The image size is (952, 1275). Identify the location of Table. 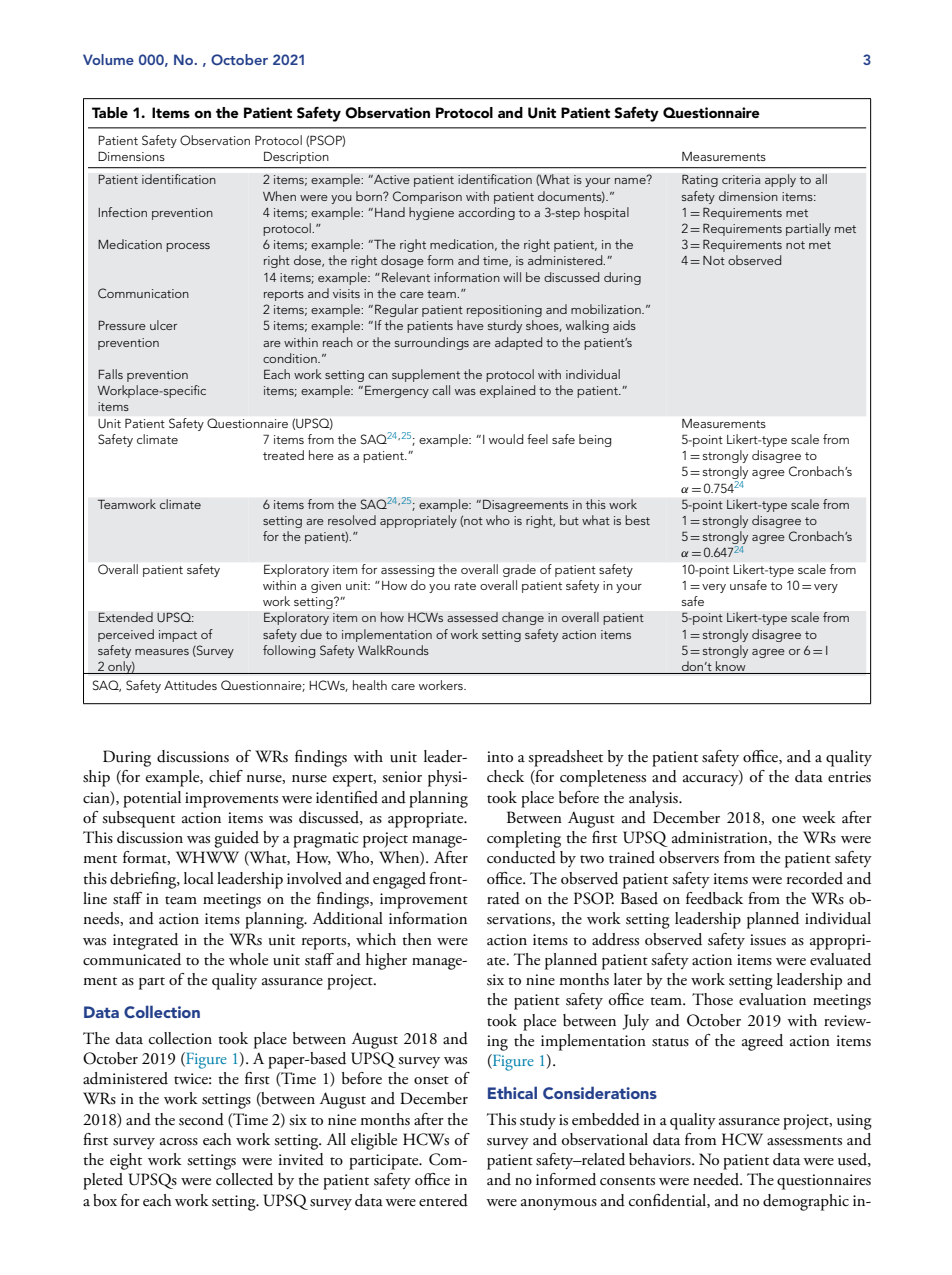
(110, 112).
